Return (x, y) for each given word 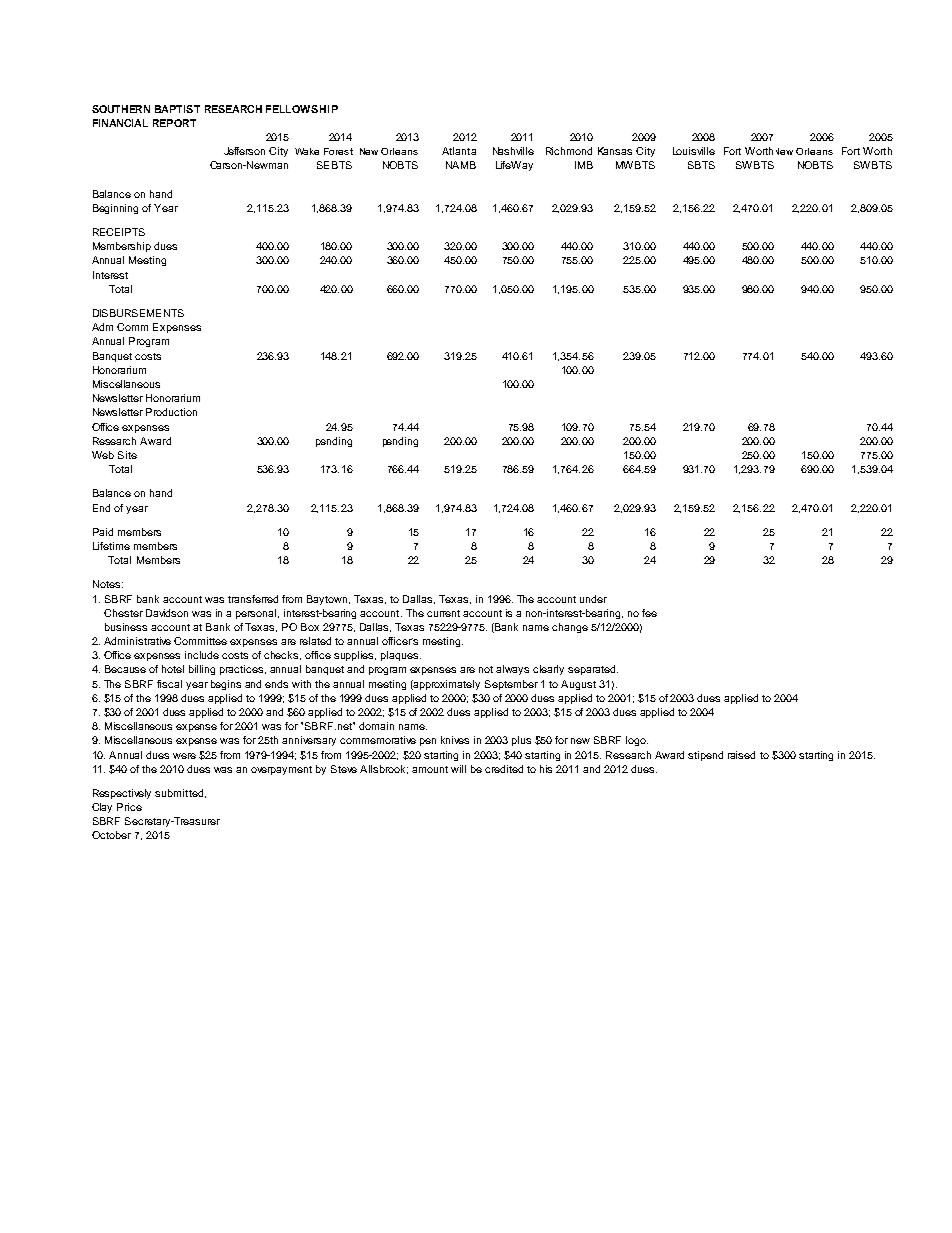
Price (129, 807)
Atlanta (459, 151)
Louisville (694, 151)
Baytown (328, 600)
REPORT (174, 123)
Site (127, 455)
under (593, 599)
